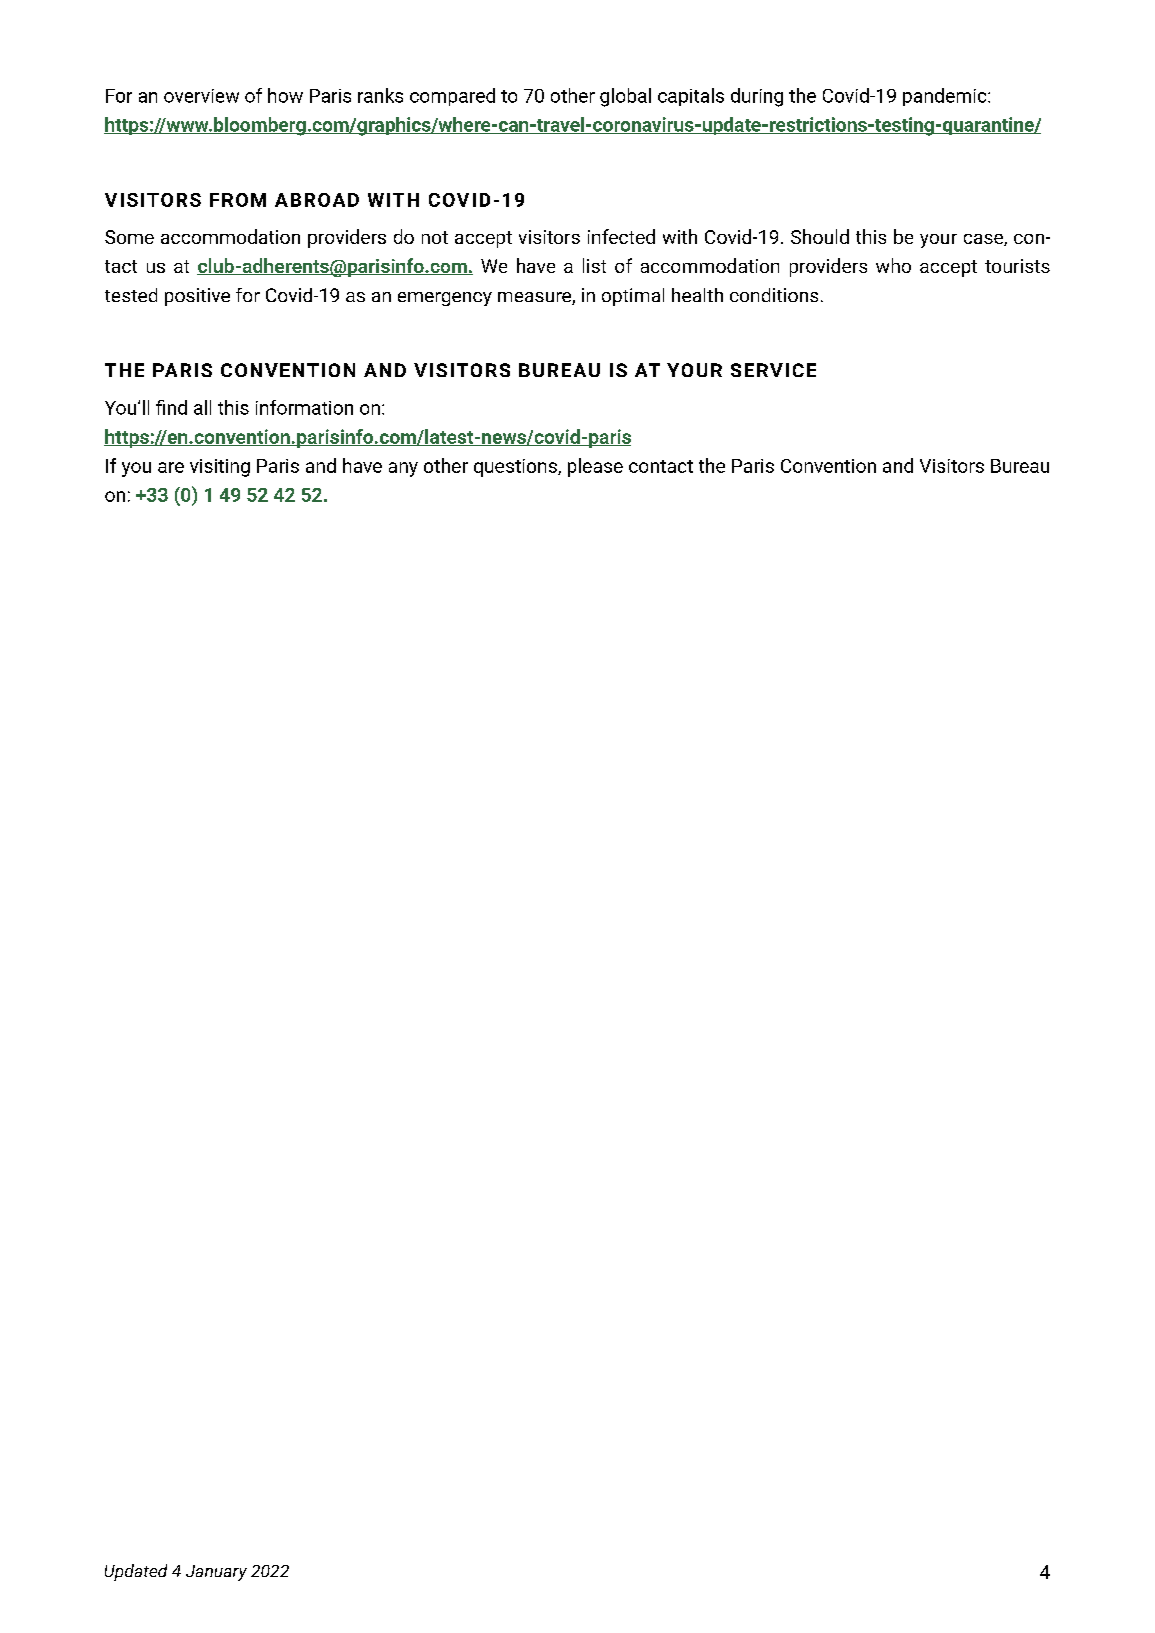 Image resolution: width=1155 pixels, height=1633 pixels. What do you see at coordinates (216, 1573) in the screenshot?
I see `January` at bounding box center [216, 1573].
